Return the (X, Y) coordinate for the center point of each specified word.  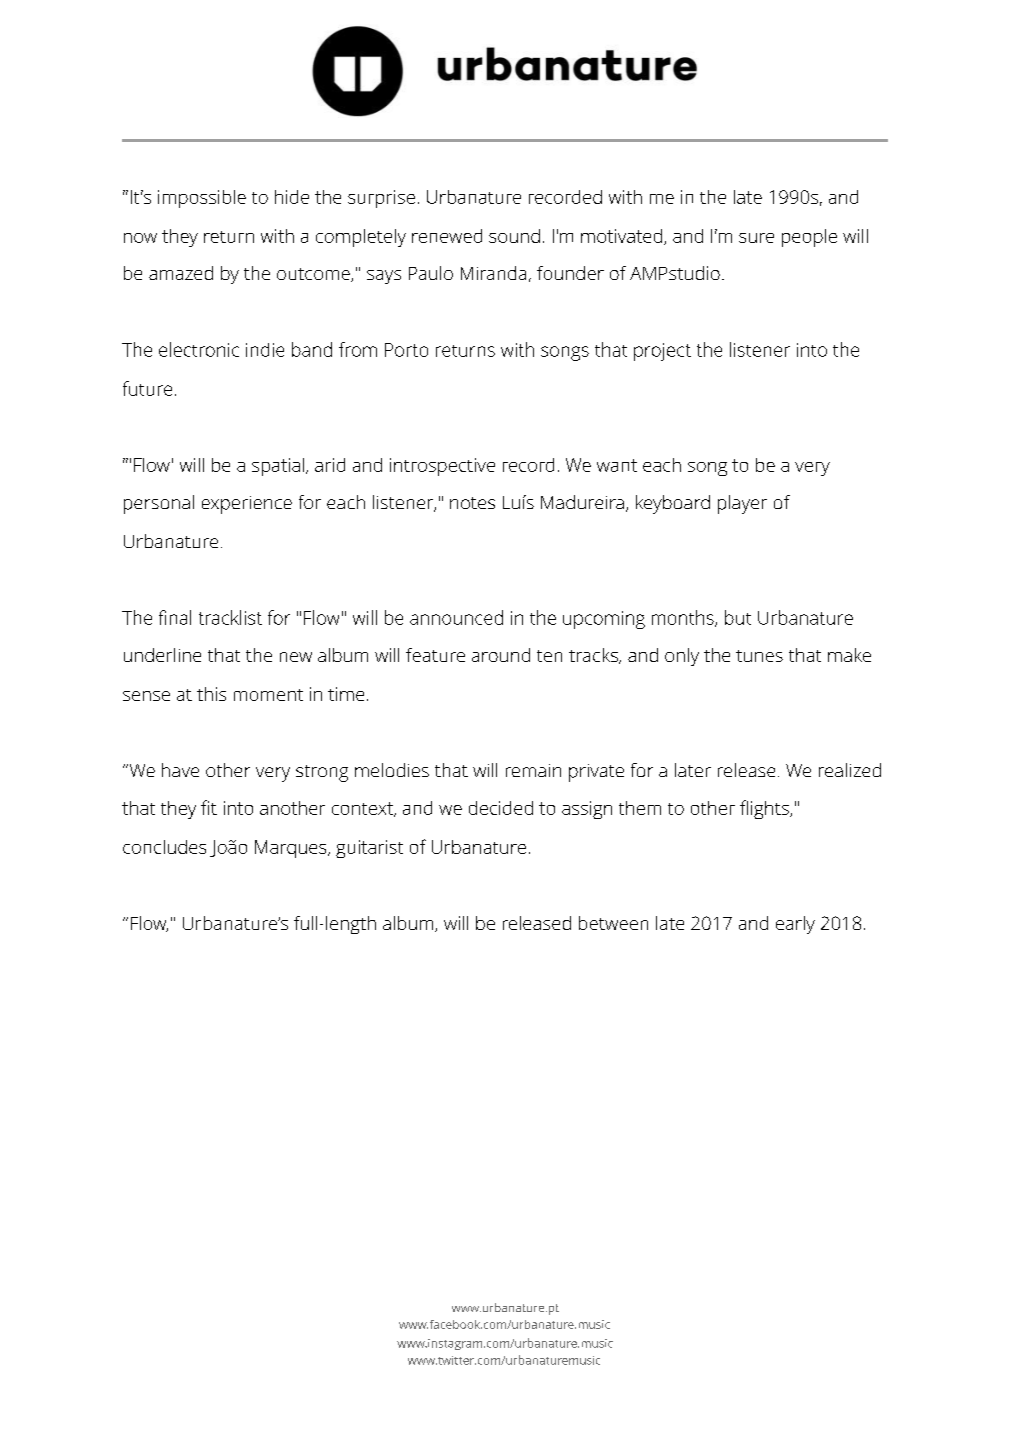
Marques (292, 849)
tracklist (230, 617)
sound (514, 236)
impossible (202, 199)
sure (756, 238)
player (742, 504)
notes (472, 503)
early (795, 925)
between (613, 923)
